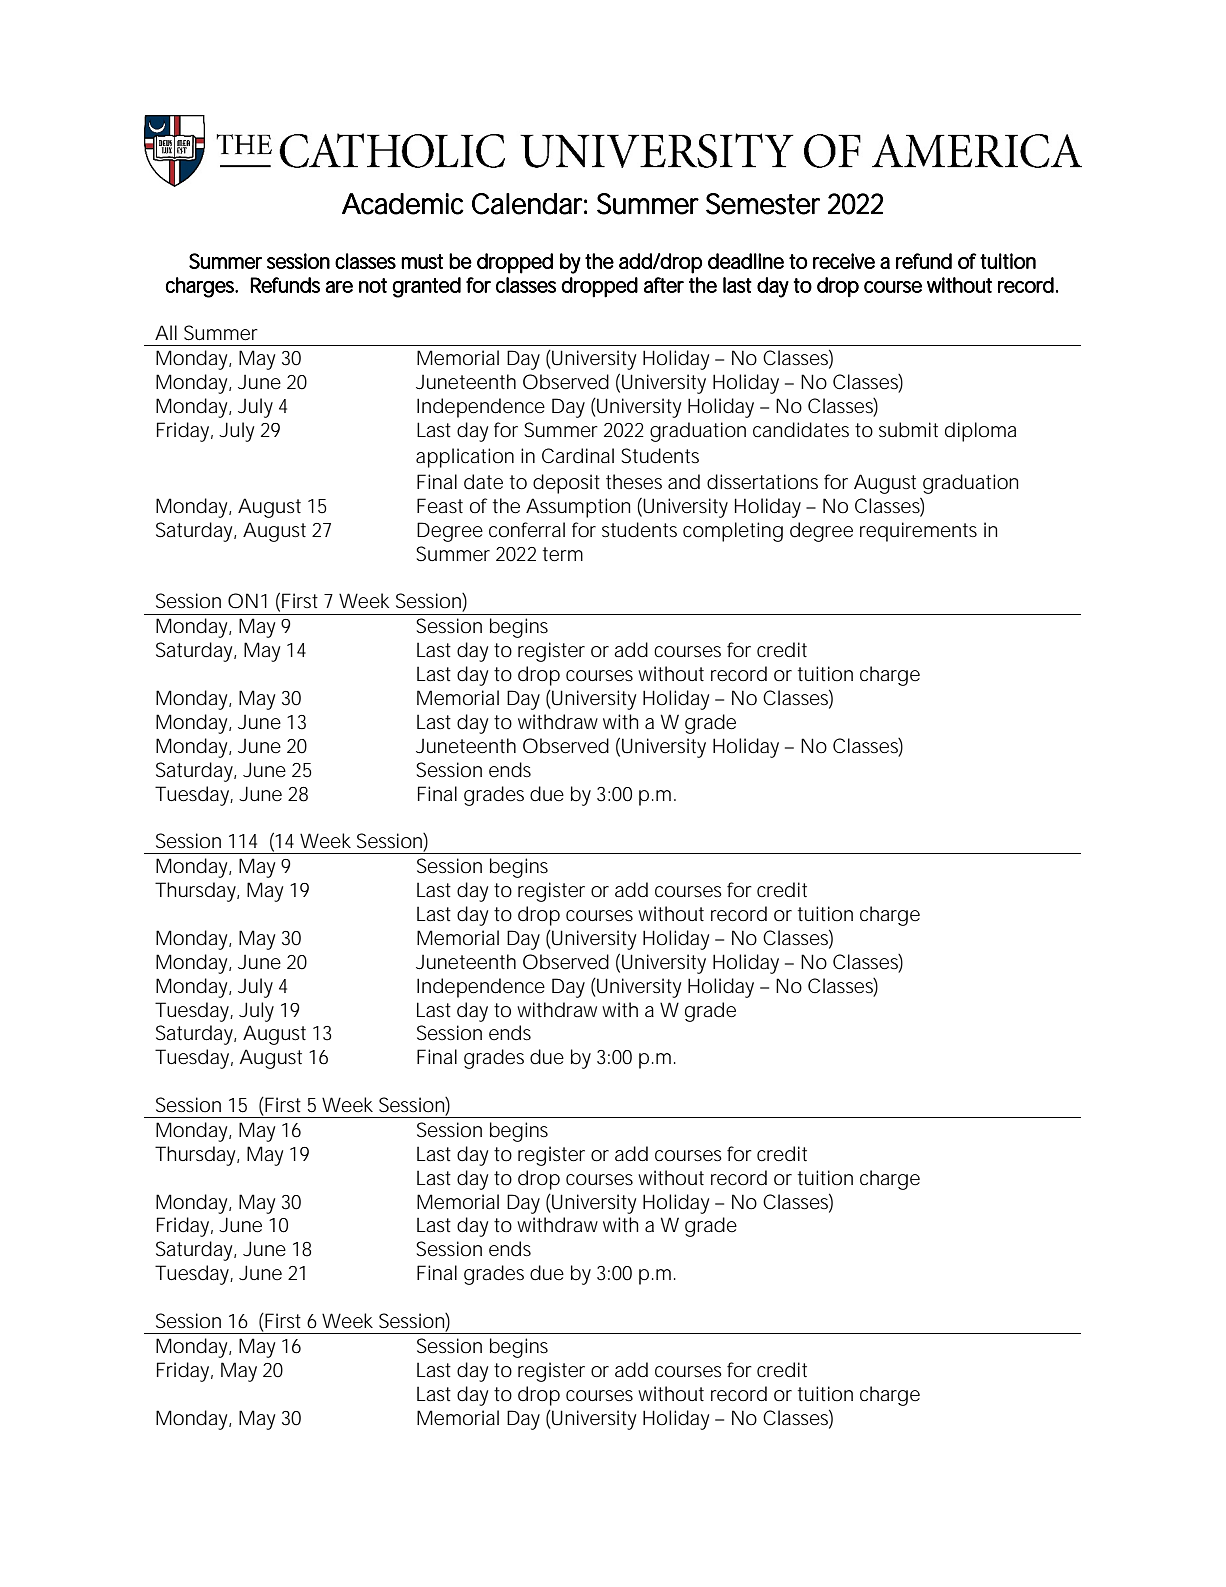 This screenshot has height=1587, width=1226. Describe the element at coordinates (440, 505) in the screenshot. I see `Feast` at that location.
